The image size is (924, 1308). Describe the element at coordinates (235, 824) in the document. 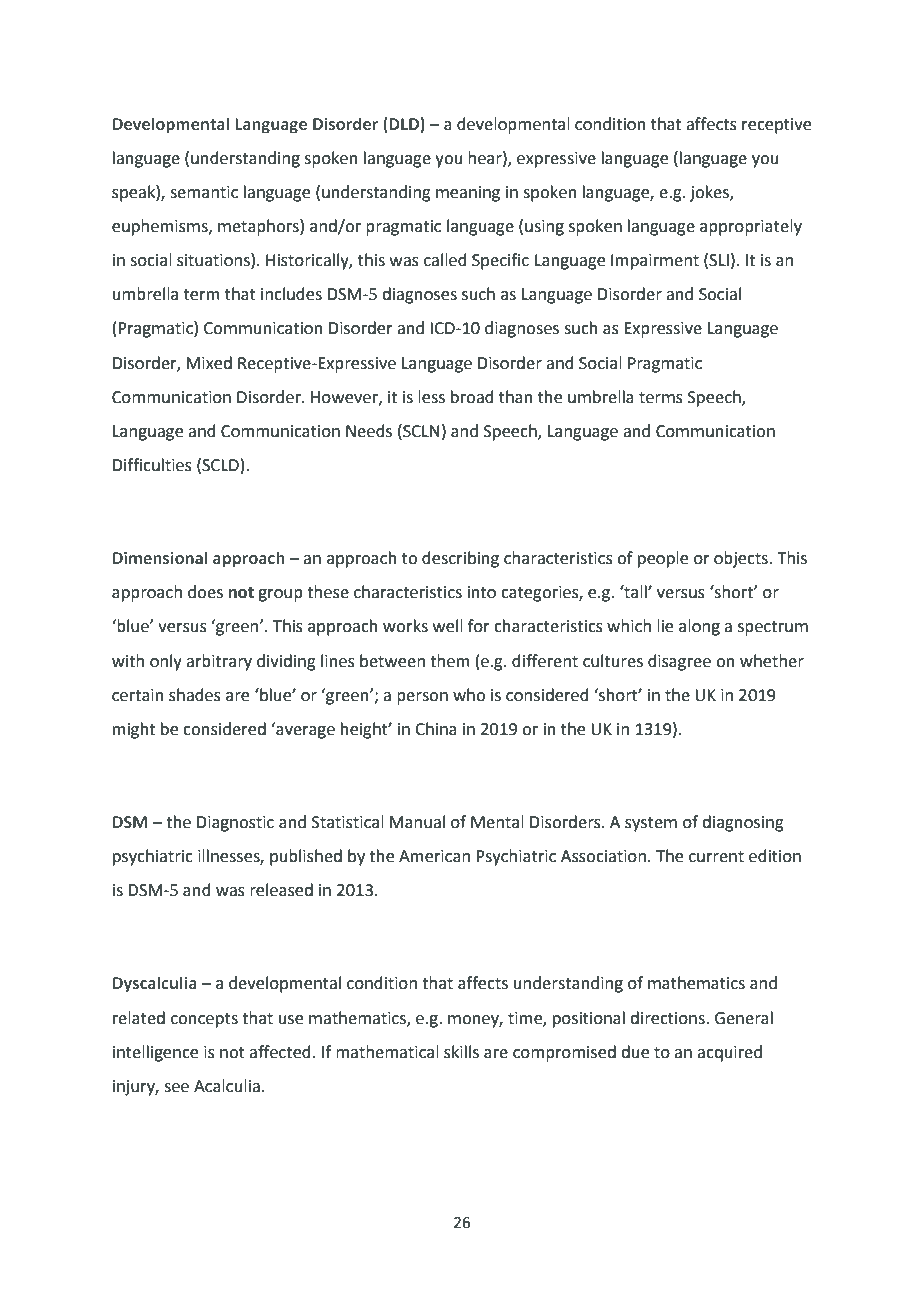

I see `Diagnostic` at that location.
